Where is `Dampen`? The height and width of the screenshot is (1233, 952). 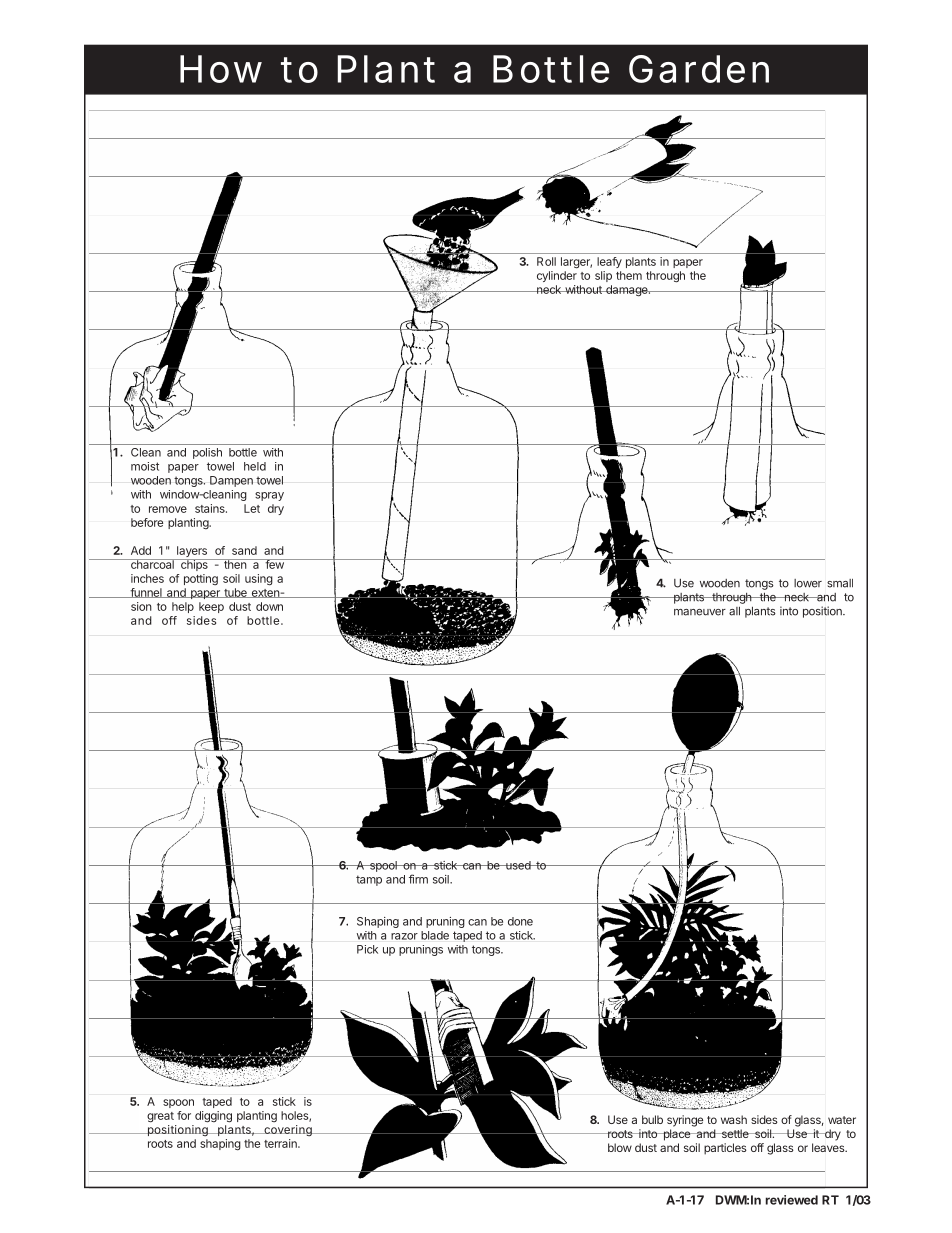
Dampen is located at coordinates (231, 481).
